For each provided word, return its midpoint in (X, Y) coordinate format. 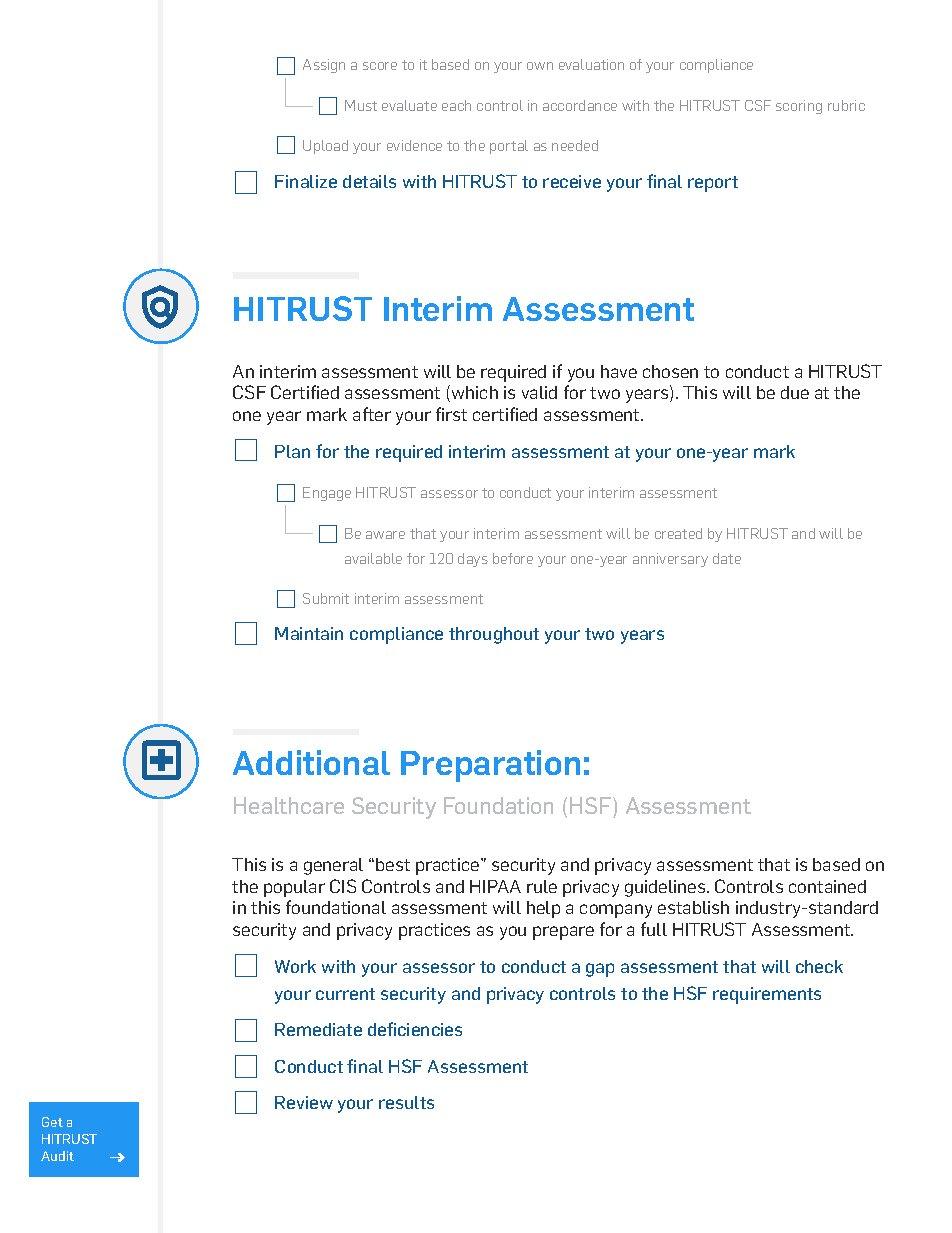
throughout (494, 635)
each (456, 105)
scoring (799, 107)
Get (52, 1122)
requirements (767, 995)
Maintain (309, 633)
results (406, 1102)
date (727, 558)
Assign (324, 66)
